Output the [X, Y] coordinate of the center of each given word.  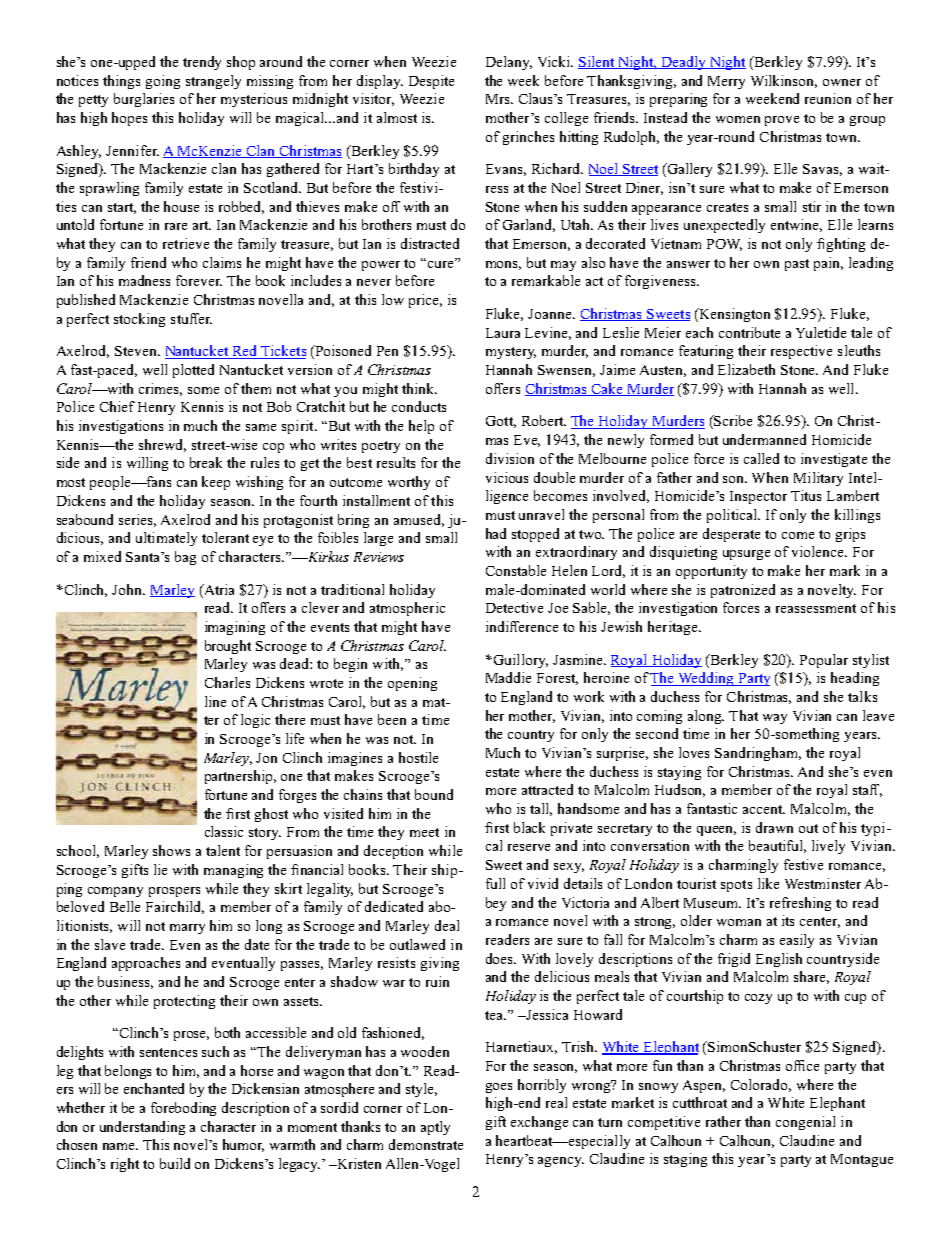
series [137, 520]
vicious [507, 477]
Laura [503, 333]
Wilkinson [784, 81]
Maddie [508, 677]
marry [187, 929]
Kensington [733, 315]
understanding [142, 1128]
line [215, 701]
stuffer [191, 318]
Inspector [758, 497]
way [775, 719]
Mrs [499, 99]
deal [447, 925]
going [163, 82]
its [788, 920]
